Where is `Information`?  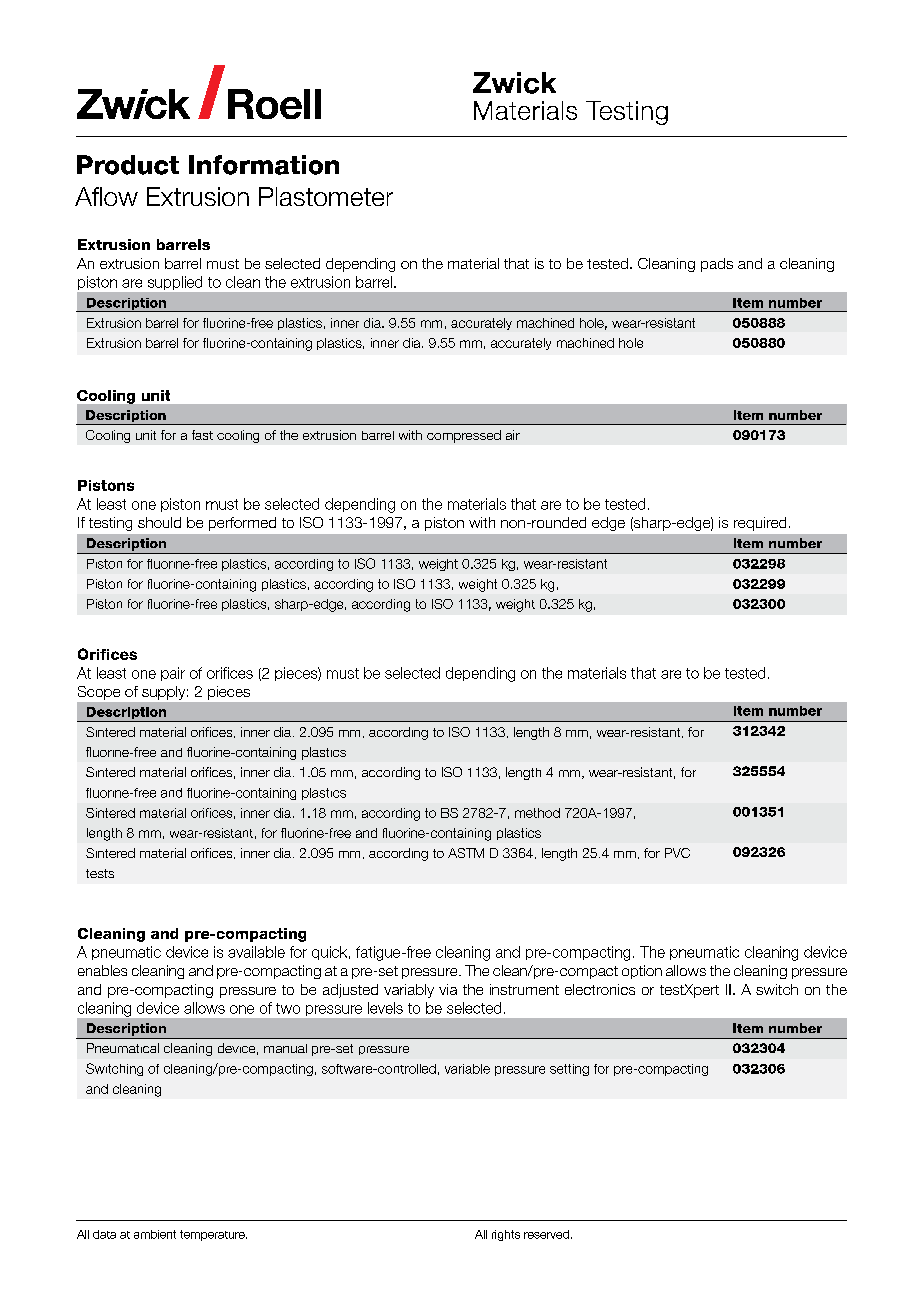
Information is located at coordinates (264, 165).
